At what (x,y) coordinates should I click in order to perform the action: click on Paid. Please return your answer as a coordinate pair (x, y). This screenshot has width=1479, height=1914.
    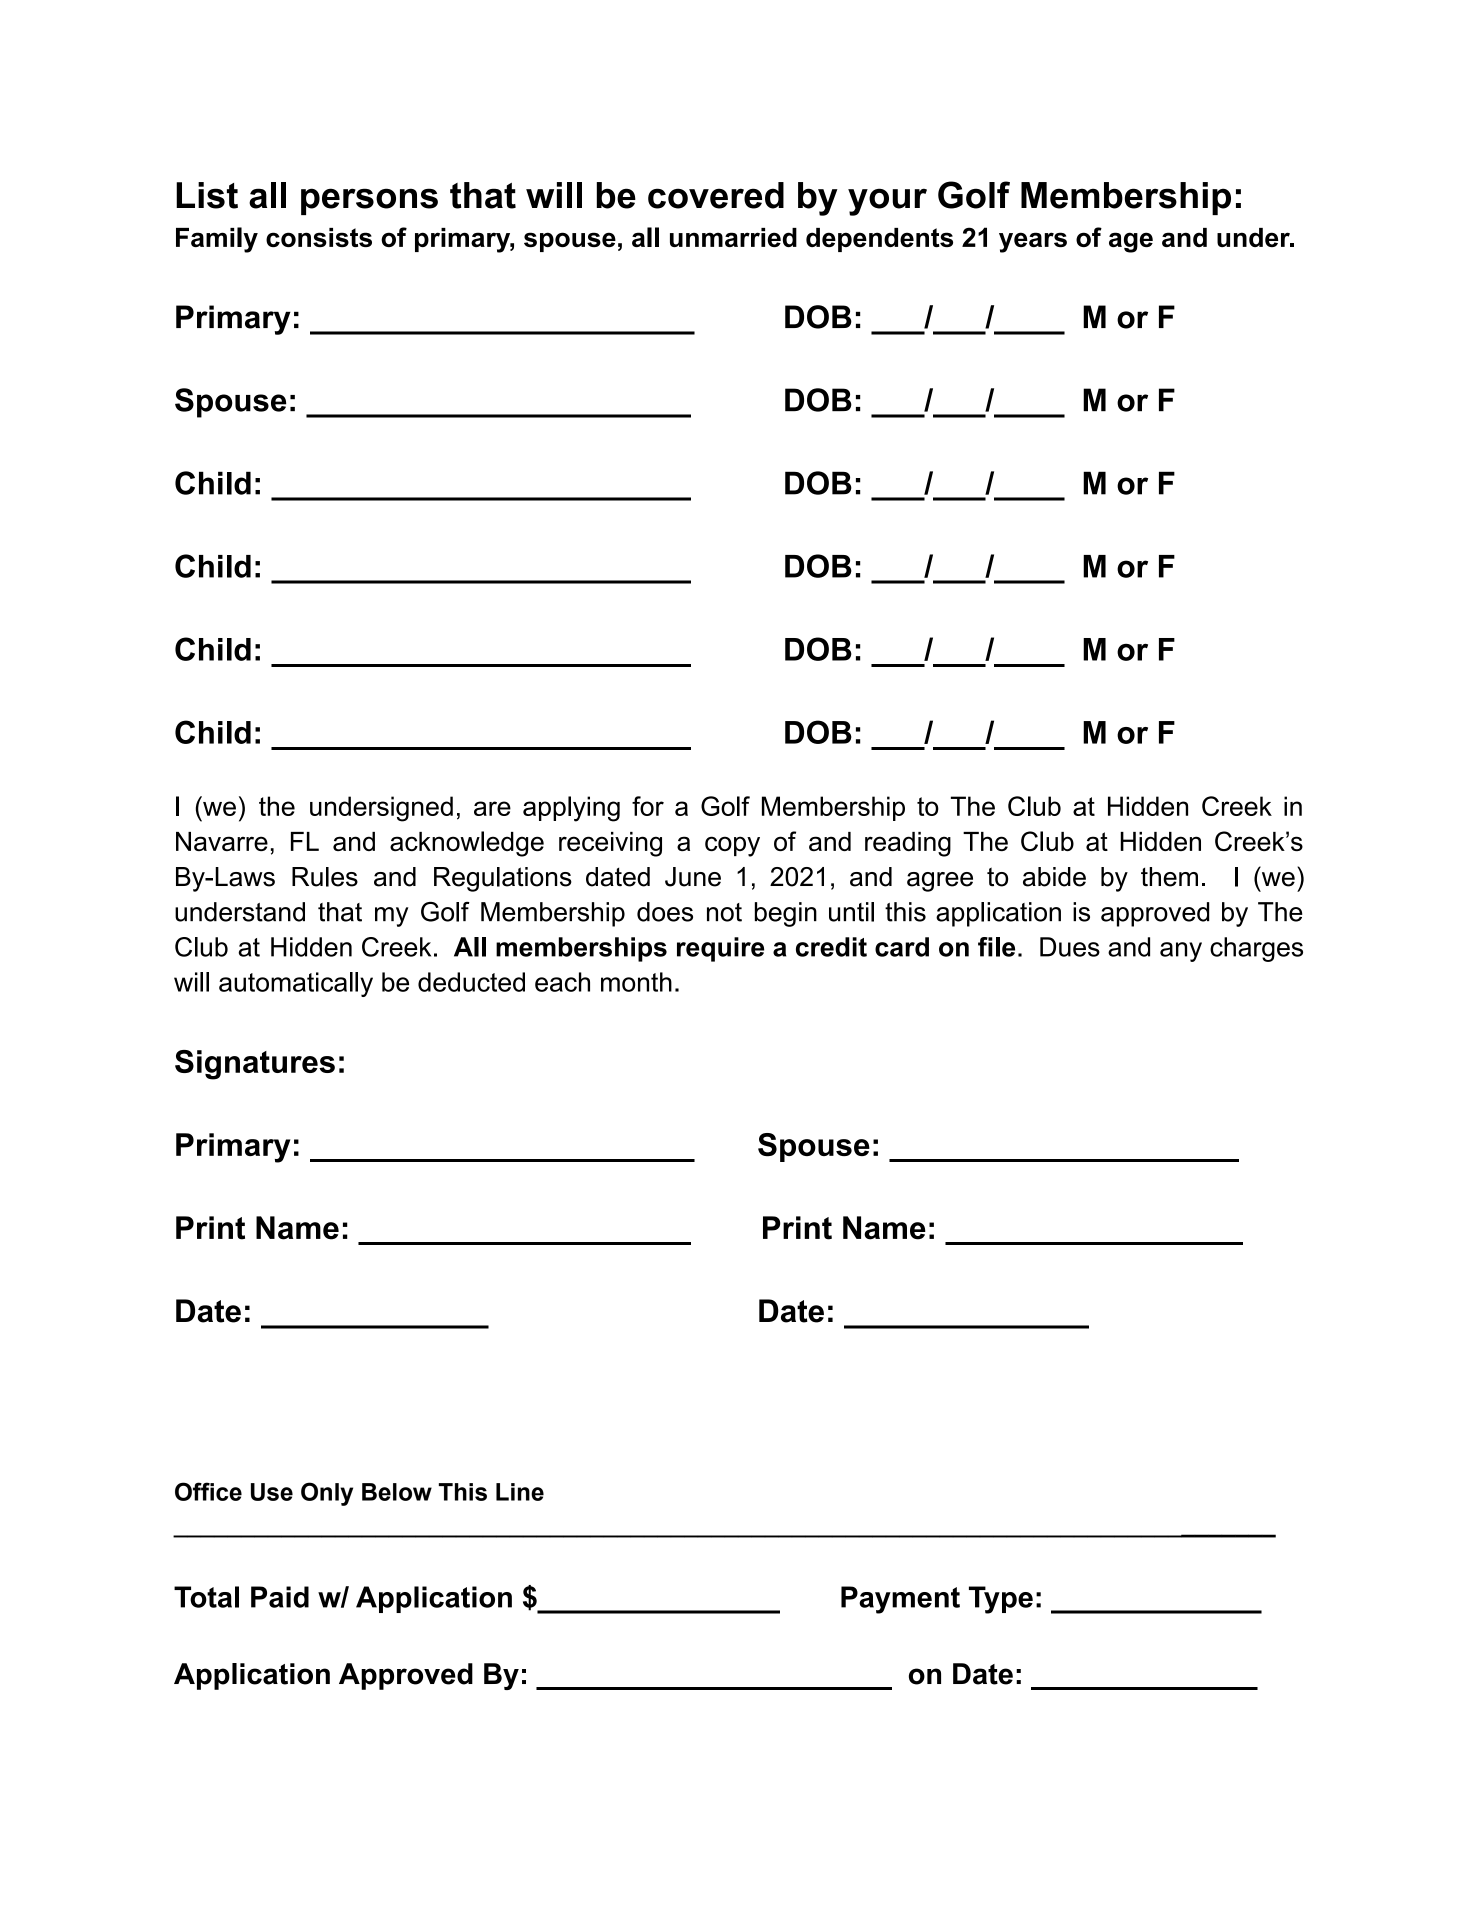
    Looking at the image, I should click on (280, 1597).
